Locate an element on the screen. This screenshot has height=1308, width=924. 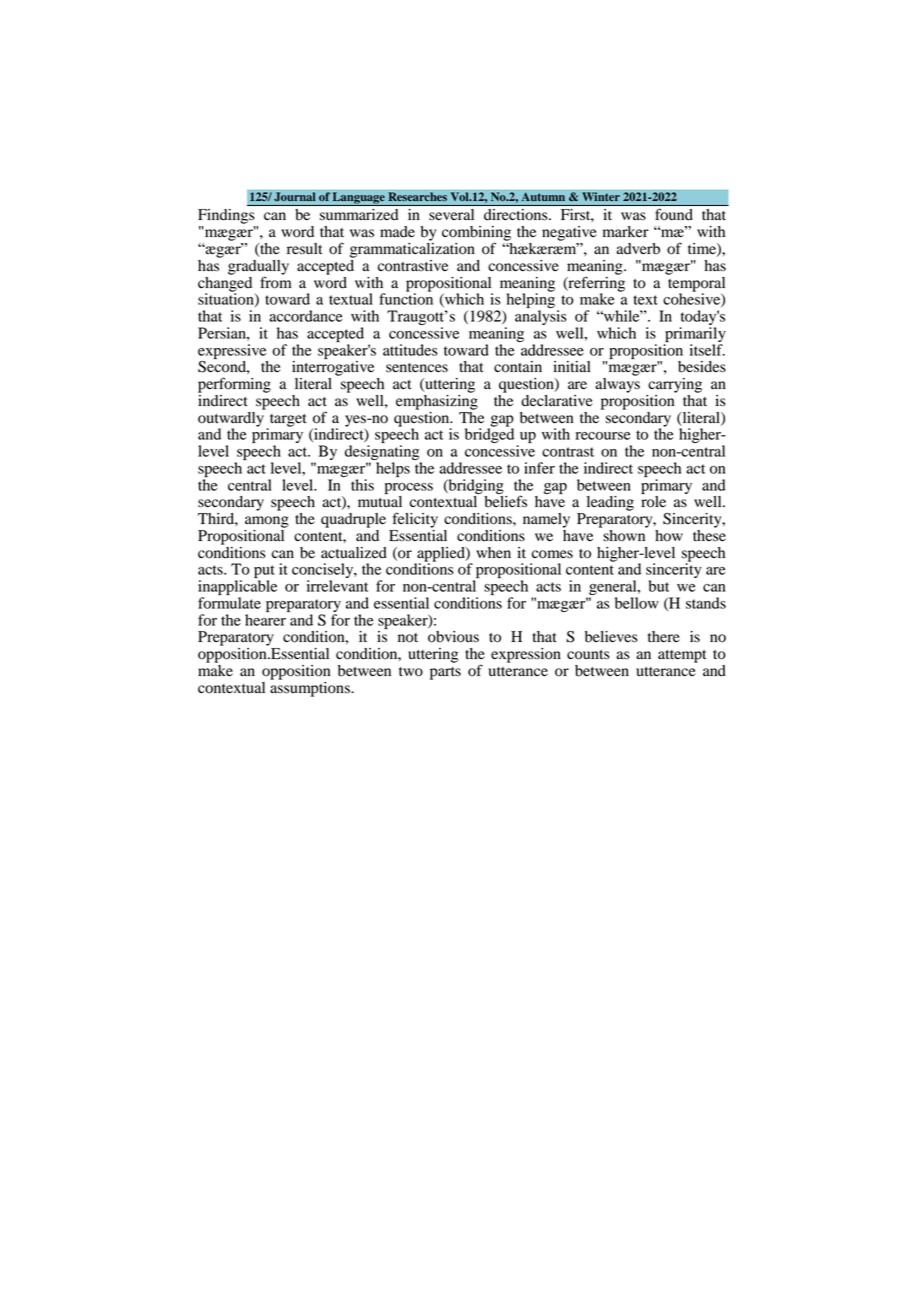
outwardly is located at coordinates (232, 419).
